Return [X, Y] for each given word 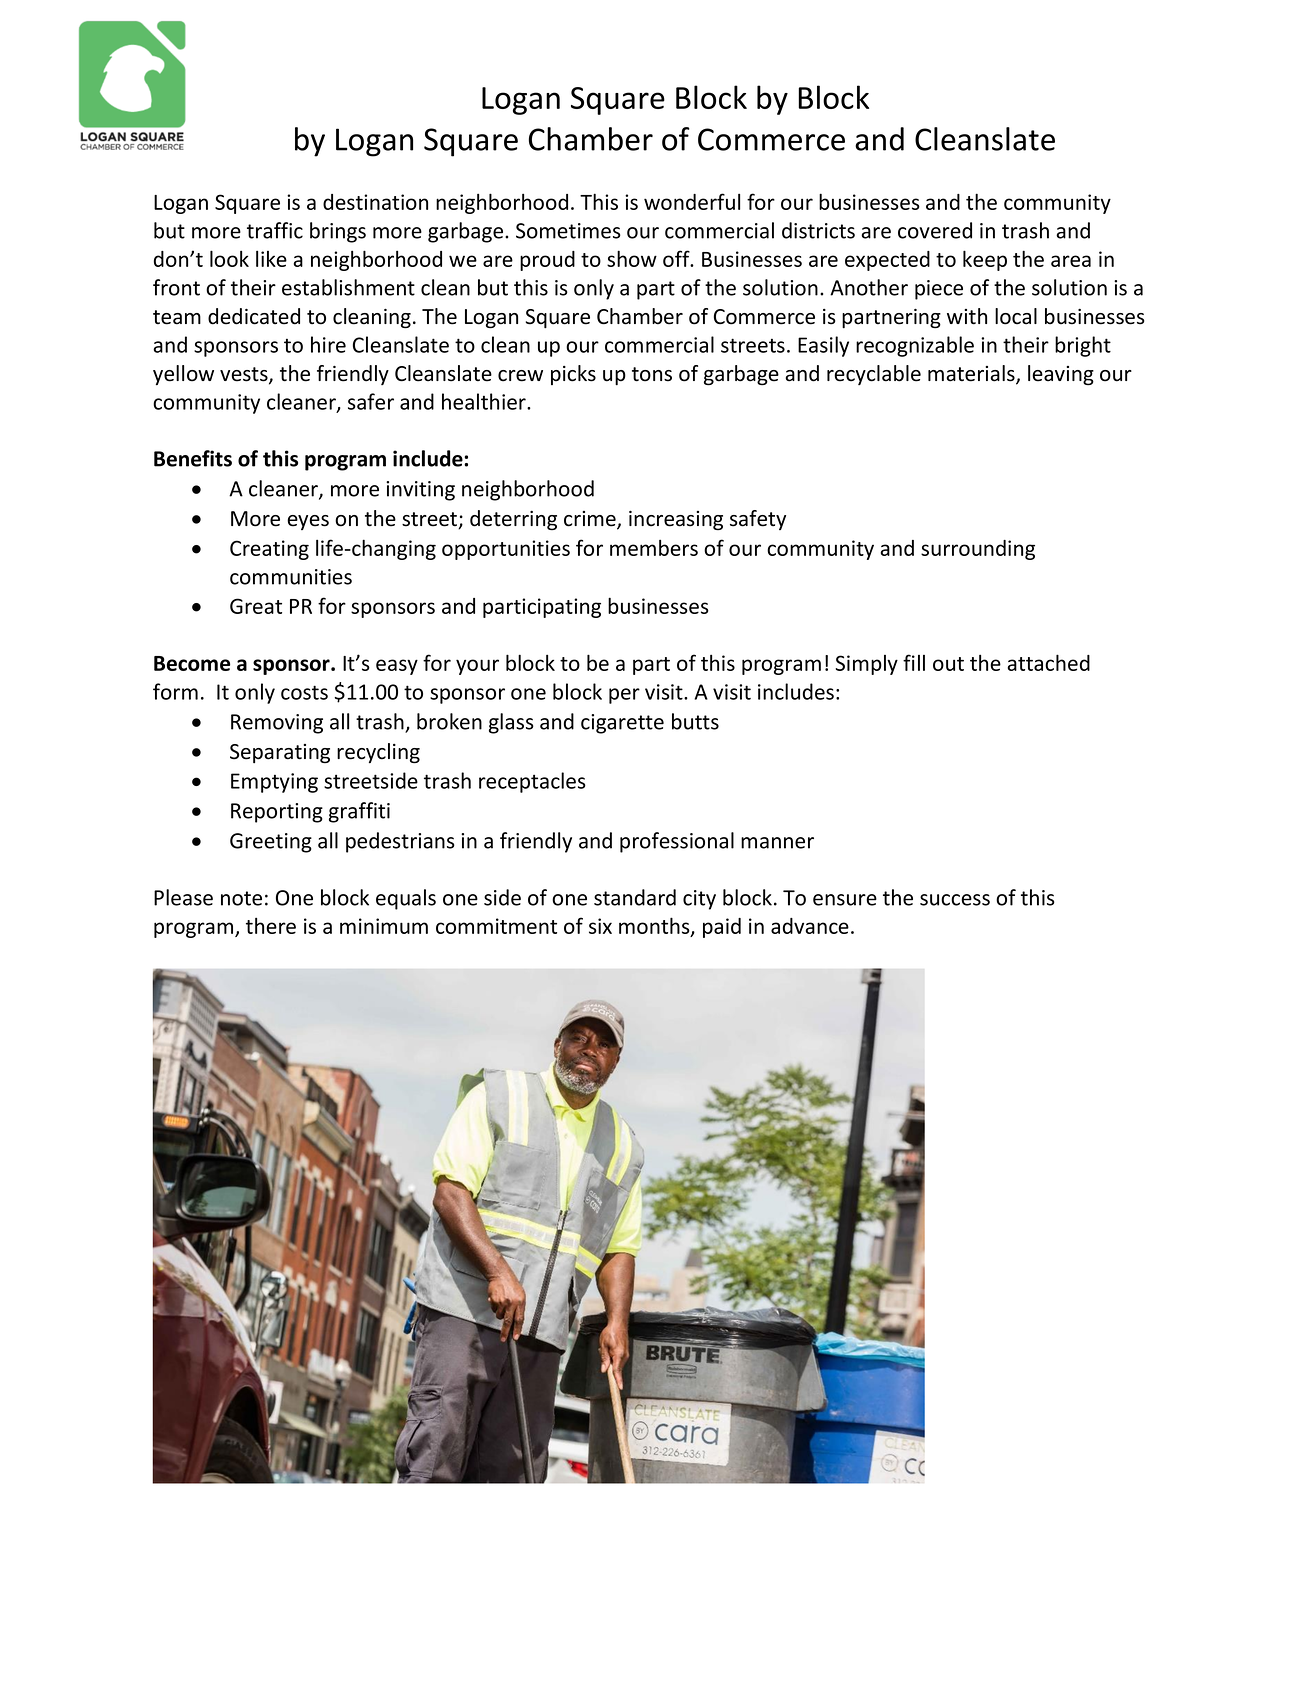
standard [635, 897]
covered [935, 230]
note [241, 898]
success [955, 900]
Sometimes [568, 231]
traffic [275, 230]
